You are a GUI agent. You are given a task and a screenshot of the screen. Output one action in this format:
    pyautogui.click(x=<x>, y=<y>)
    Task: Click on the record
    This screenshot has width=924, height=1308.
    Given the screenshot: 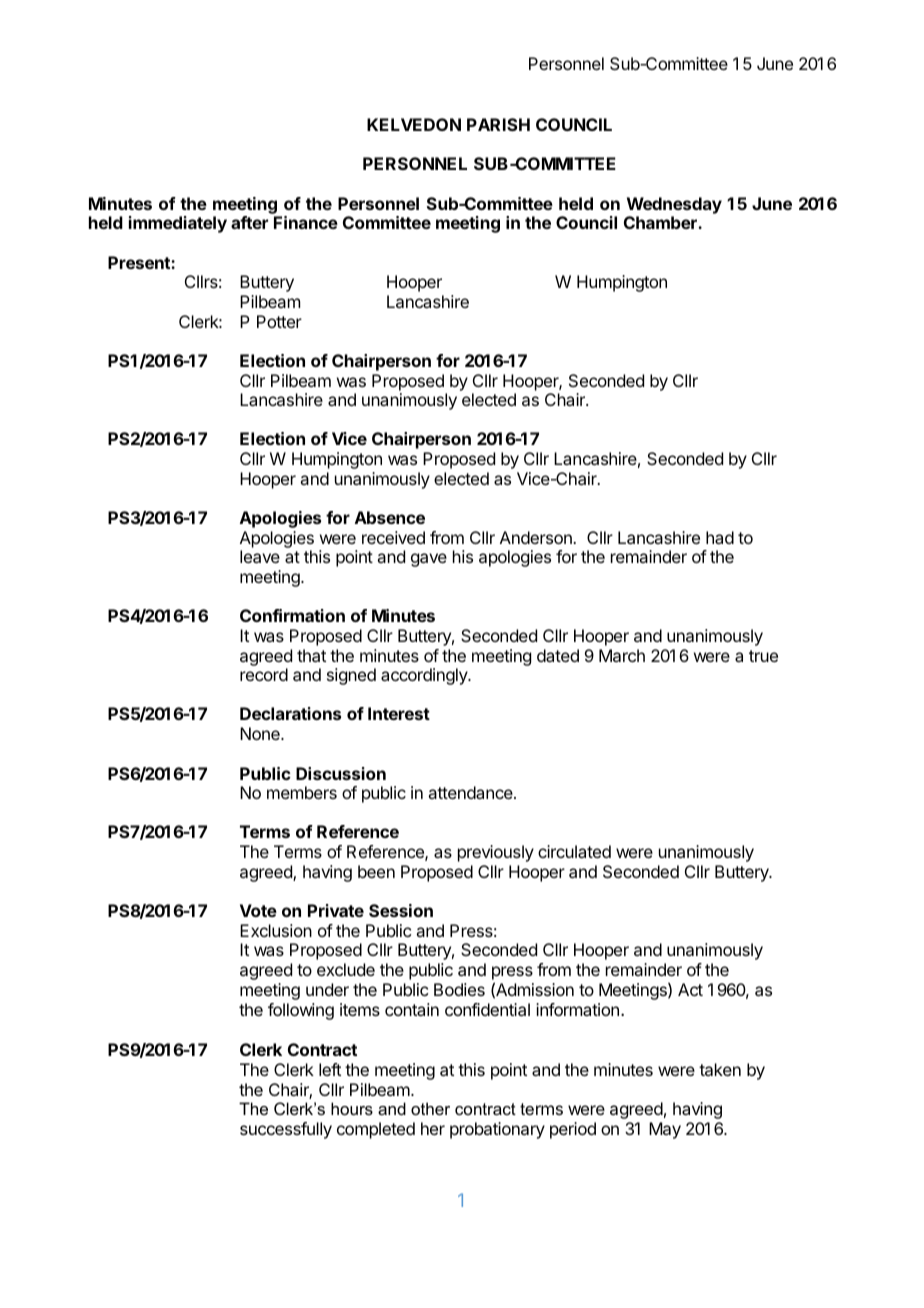 What is the action you would take?
    pyautogui.click(x=264, y=674)
